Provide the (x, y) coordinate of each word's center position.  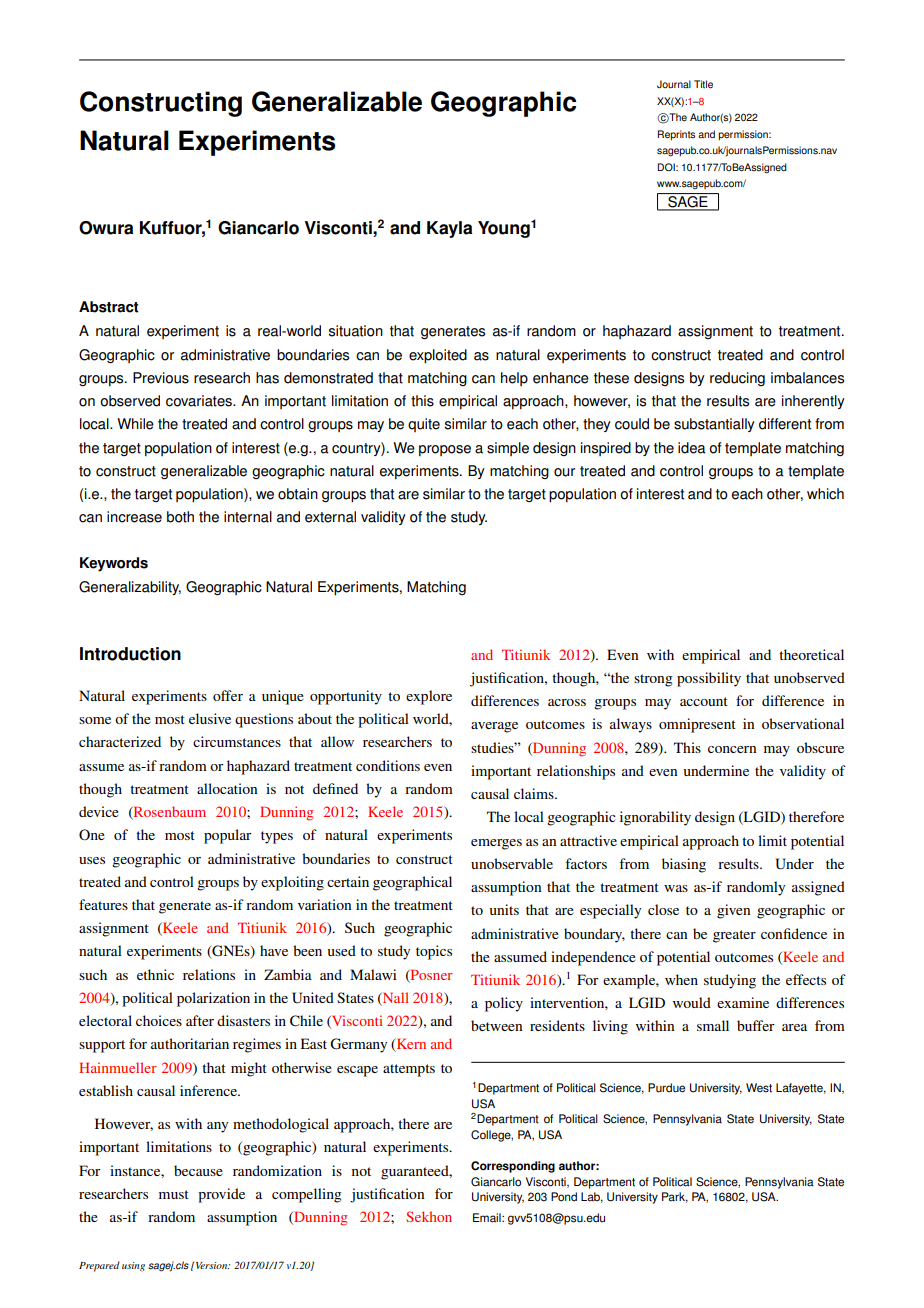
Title (703, 84)
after (200, 1020)
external (330, 517)
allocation (227, 788)
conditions (388, 765)
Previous (161, 378)
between (496, 1025)
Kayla (449, 229)
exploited (438, 356)
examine (743, 1002)
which (825, 494)
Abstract (109, 307)
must (174, 1194)
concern (732, 749)
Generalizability (130, 588)
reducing (737, 379)
